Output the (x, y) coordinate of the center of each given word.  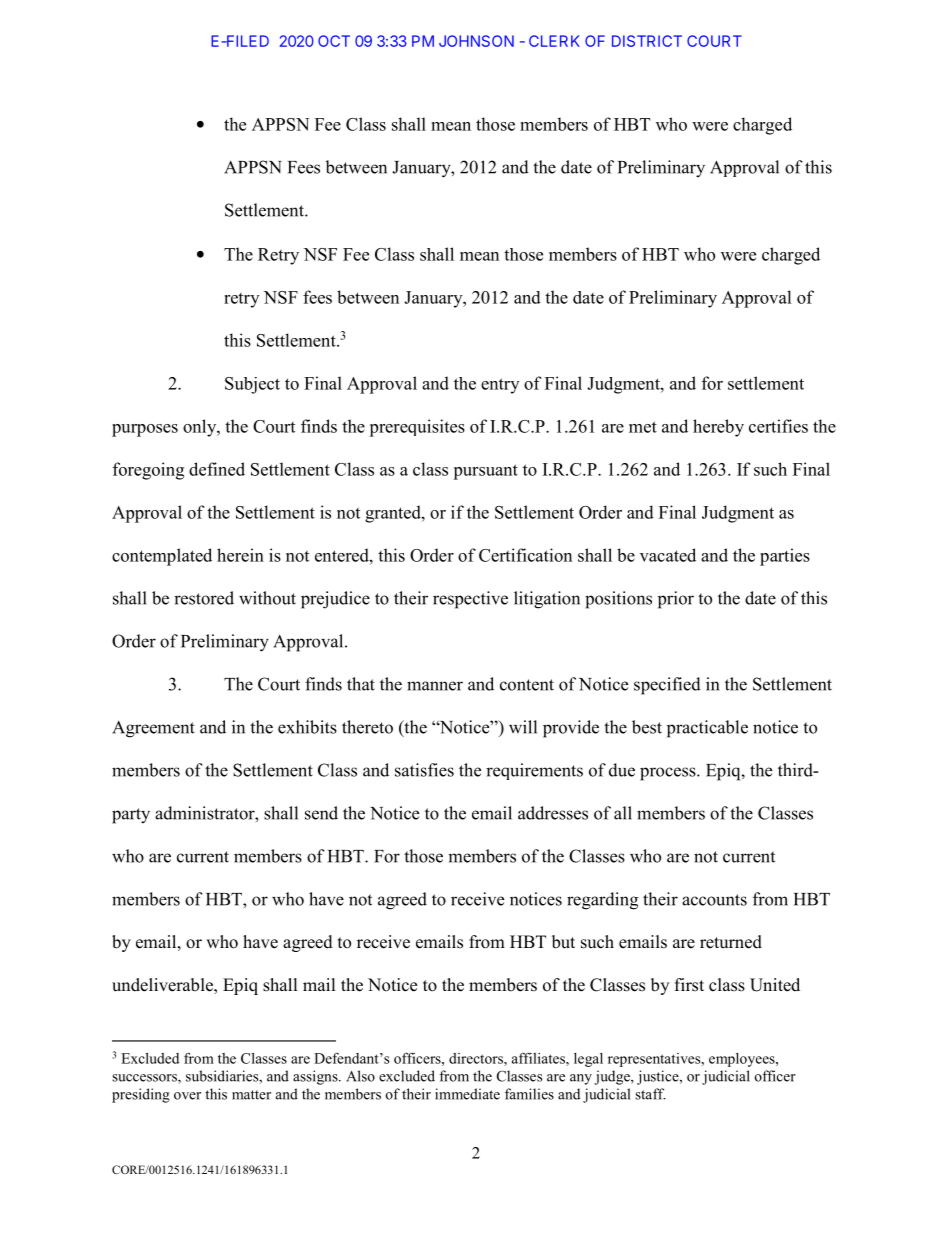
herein (240, 555)
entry (500, 386)
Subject (252, 385)
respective (470, 600)
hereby (718, 428)
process (669, 774)
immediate (467, 1094)
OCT (334, 41)
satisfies (424, 770)
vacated (668, 555)
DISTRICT (647, 41)
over (187, 1096)
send (321, 813)
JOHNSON (476, 41)
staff (650, 1094)
